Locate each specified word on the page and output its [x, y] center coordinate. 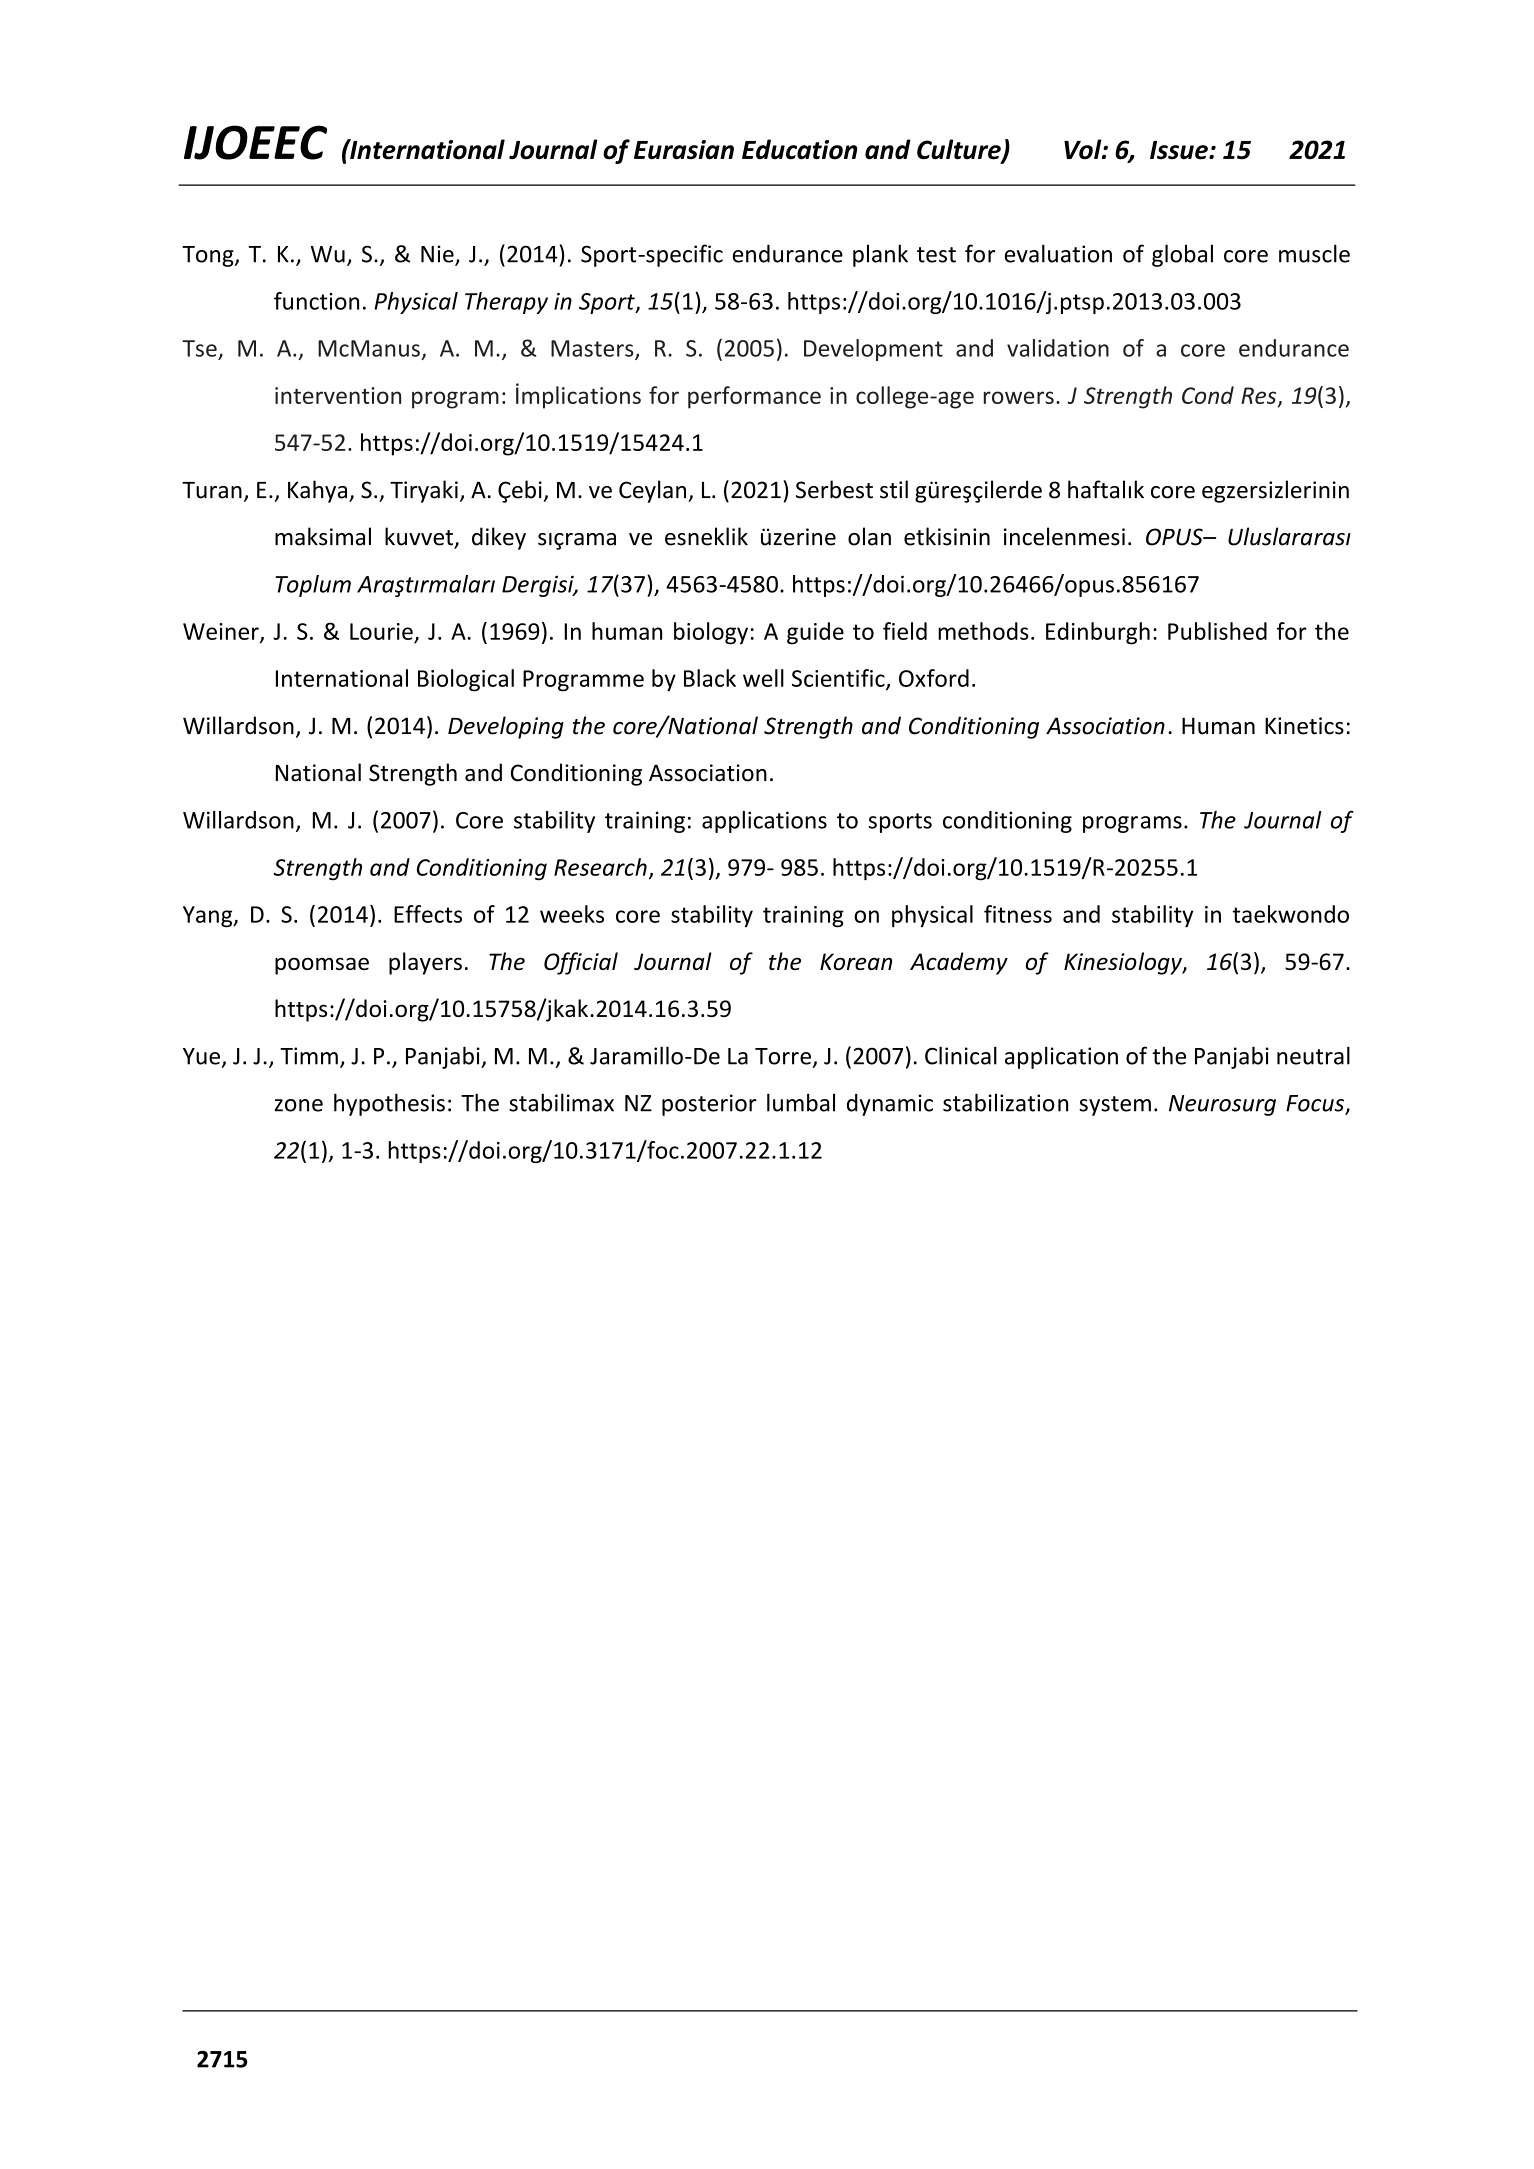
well [763, 678]
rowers [1019, 397]
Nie [438, 255]
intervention [338, 395]
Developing [506, 727]
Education [799, 149]
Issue [1180, 150]
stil [894, 489]
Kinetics [1304, 726]
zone [299, 1105]
